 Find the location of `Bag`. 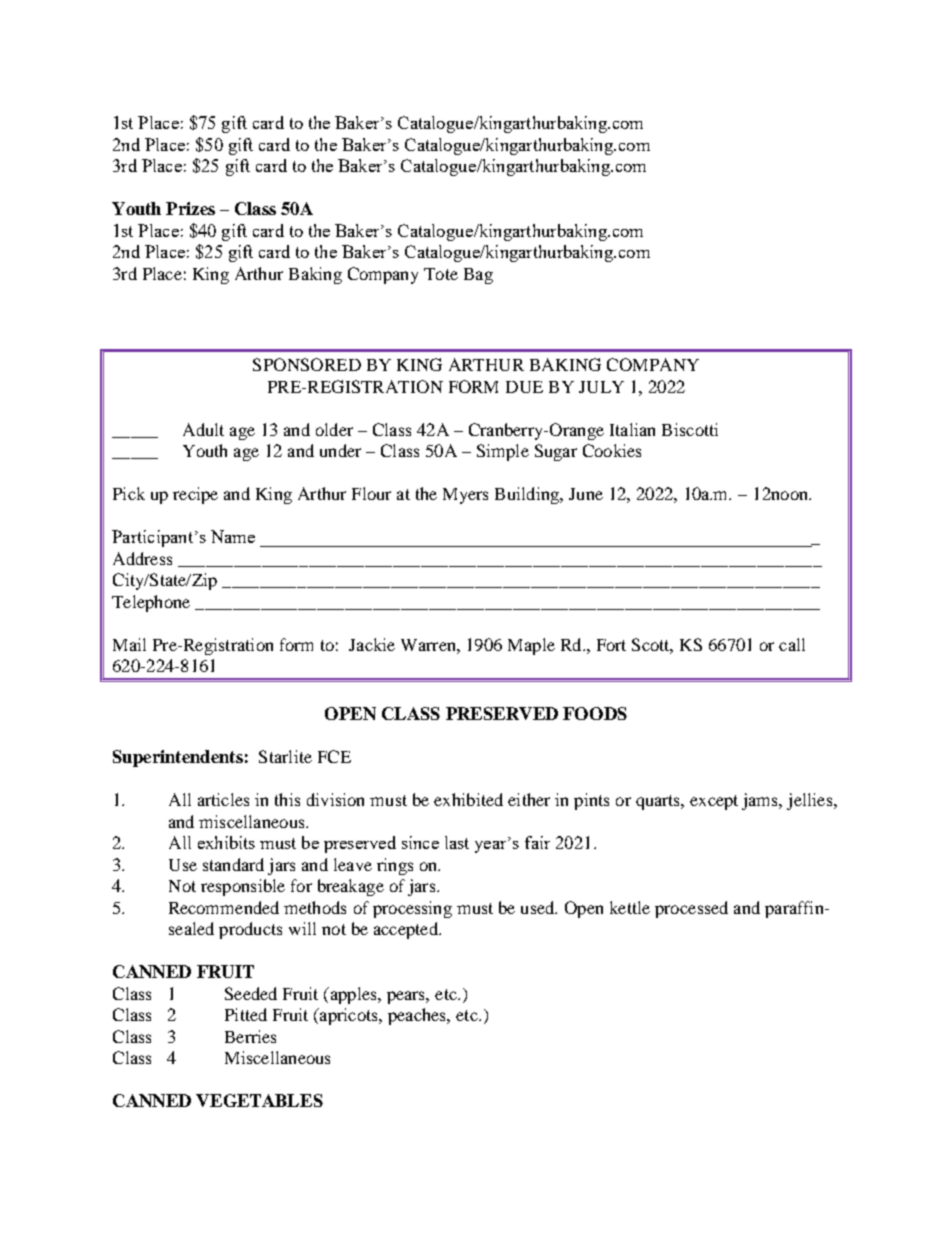

Bag is located at coordinates (478, 276).
